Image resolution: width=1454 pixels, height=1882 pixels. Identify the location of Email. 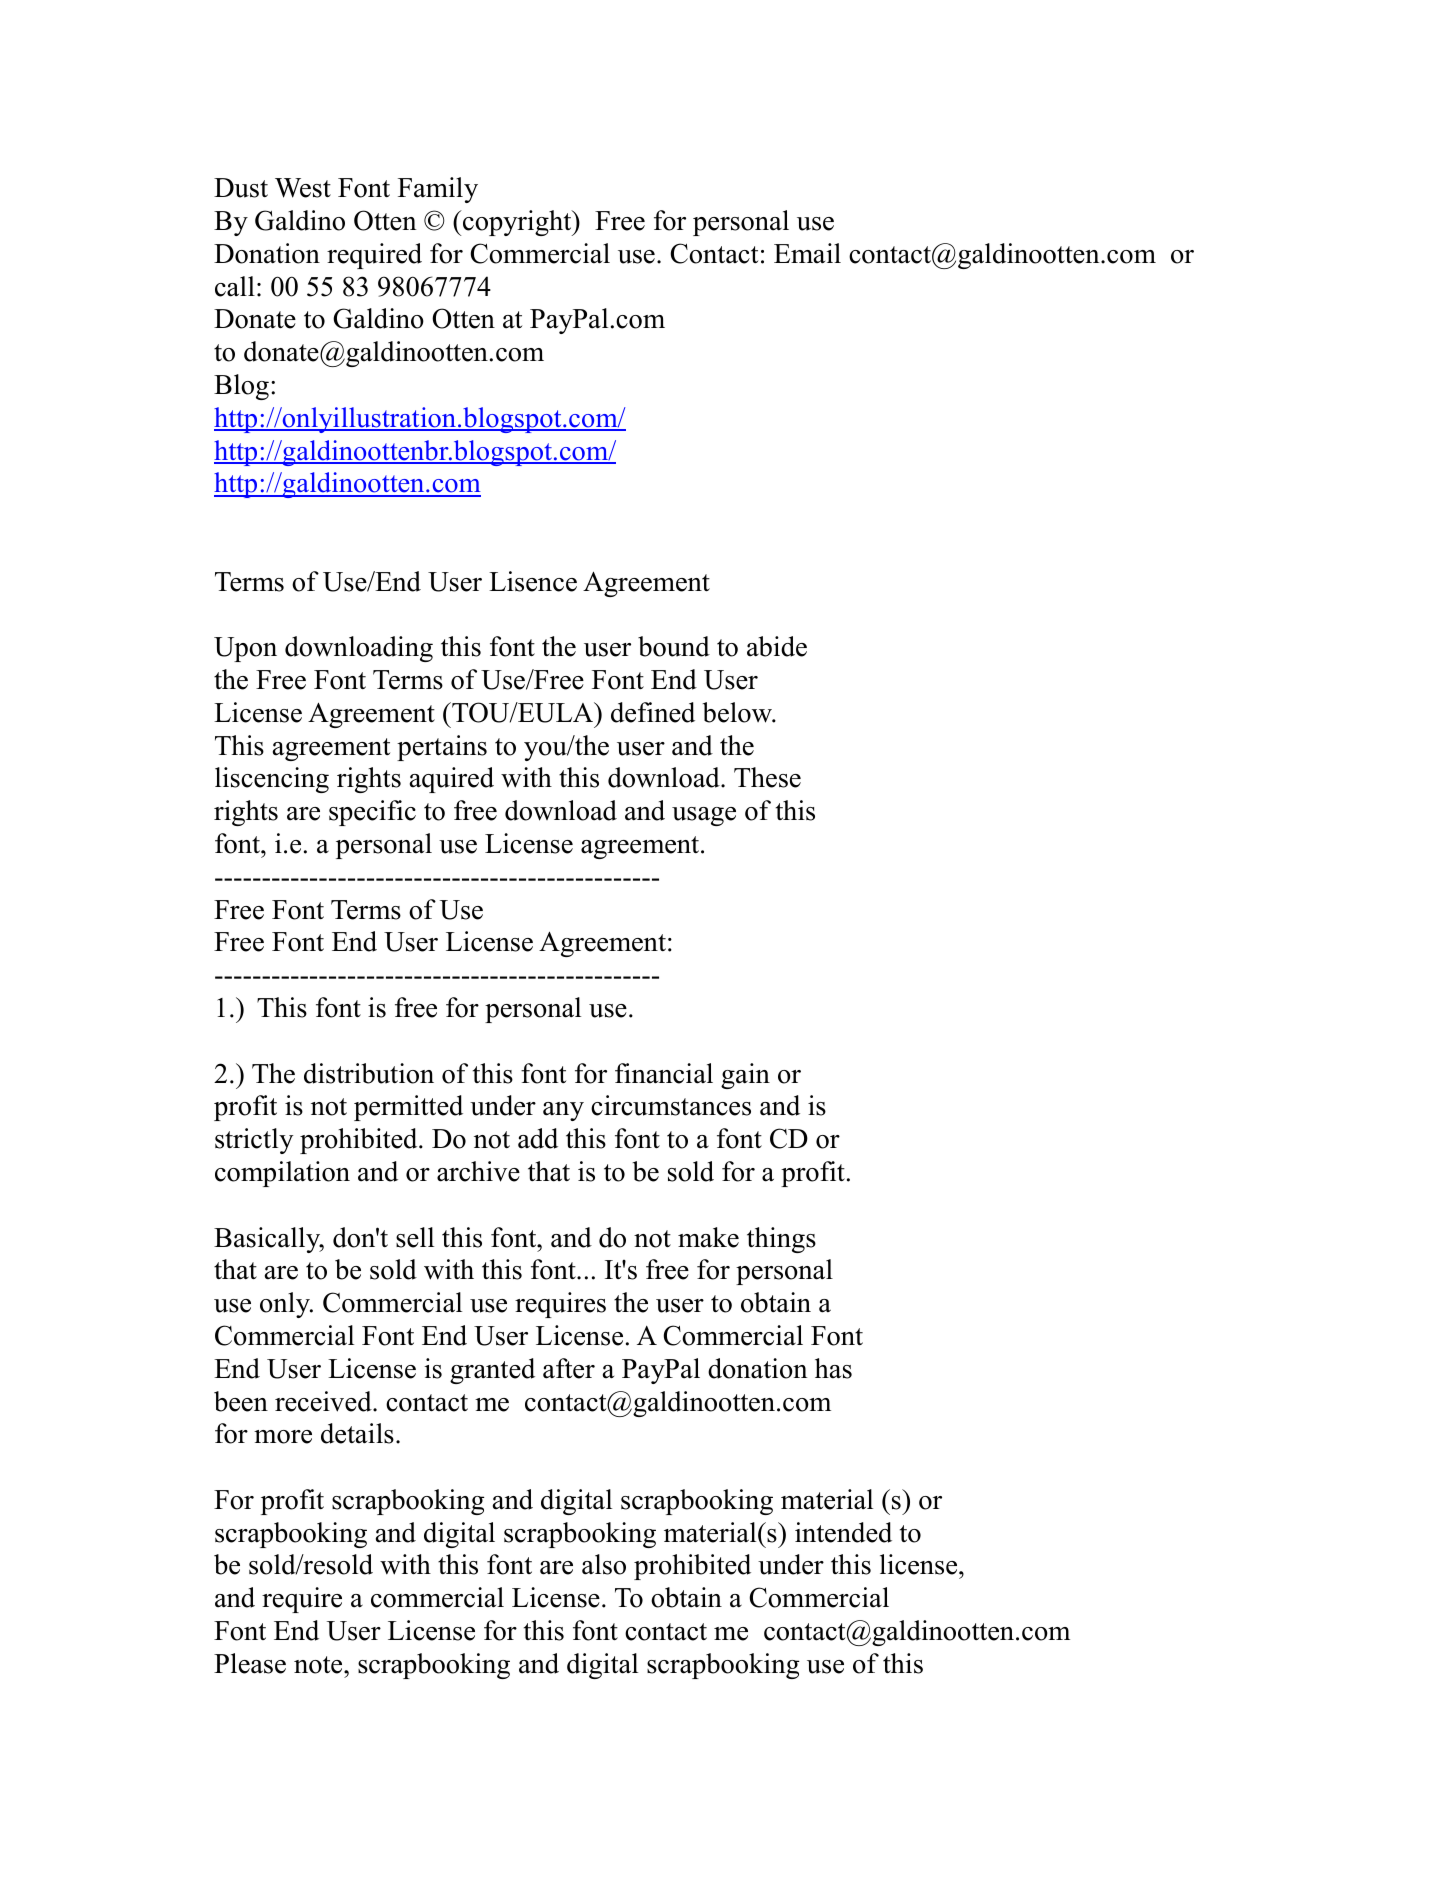
(807, 253).
